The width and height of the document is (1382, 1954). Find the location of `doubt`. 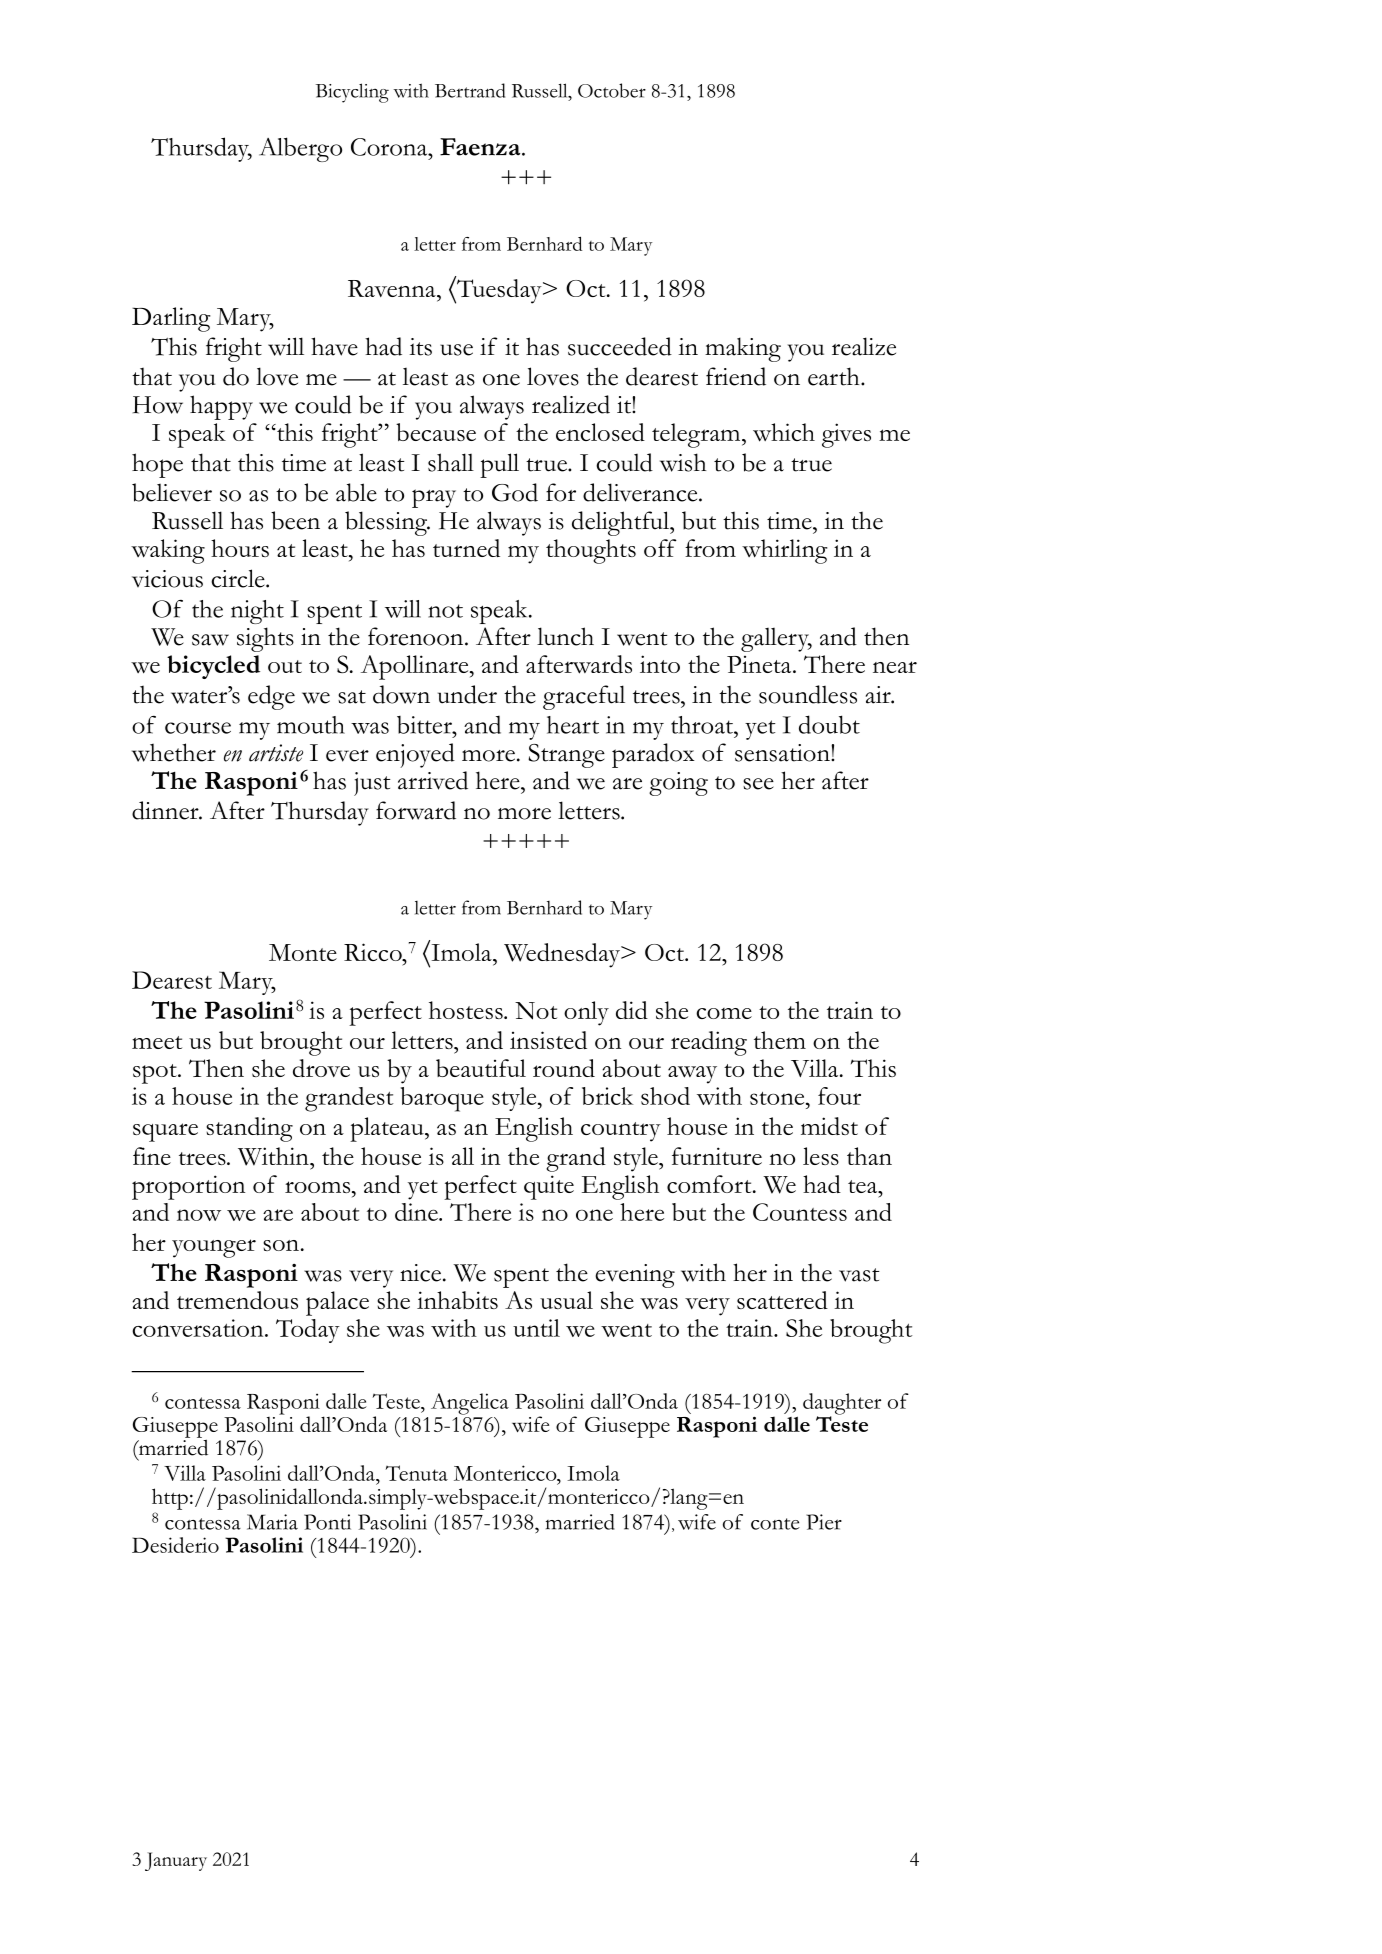

doubt is located at coordinates (829, 724).
